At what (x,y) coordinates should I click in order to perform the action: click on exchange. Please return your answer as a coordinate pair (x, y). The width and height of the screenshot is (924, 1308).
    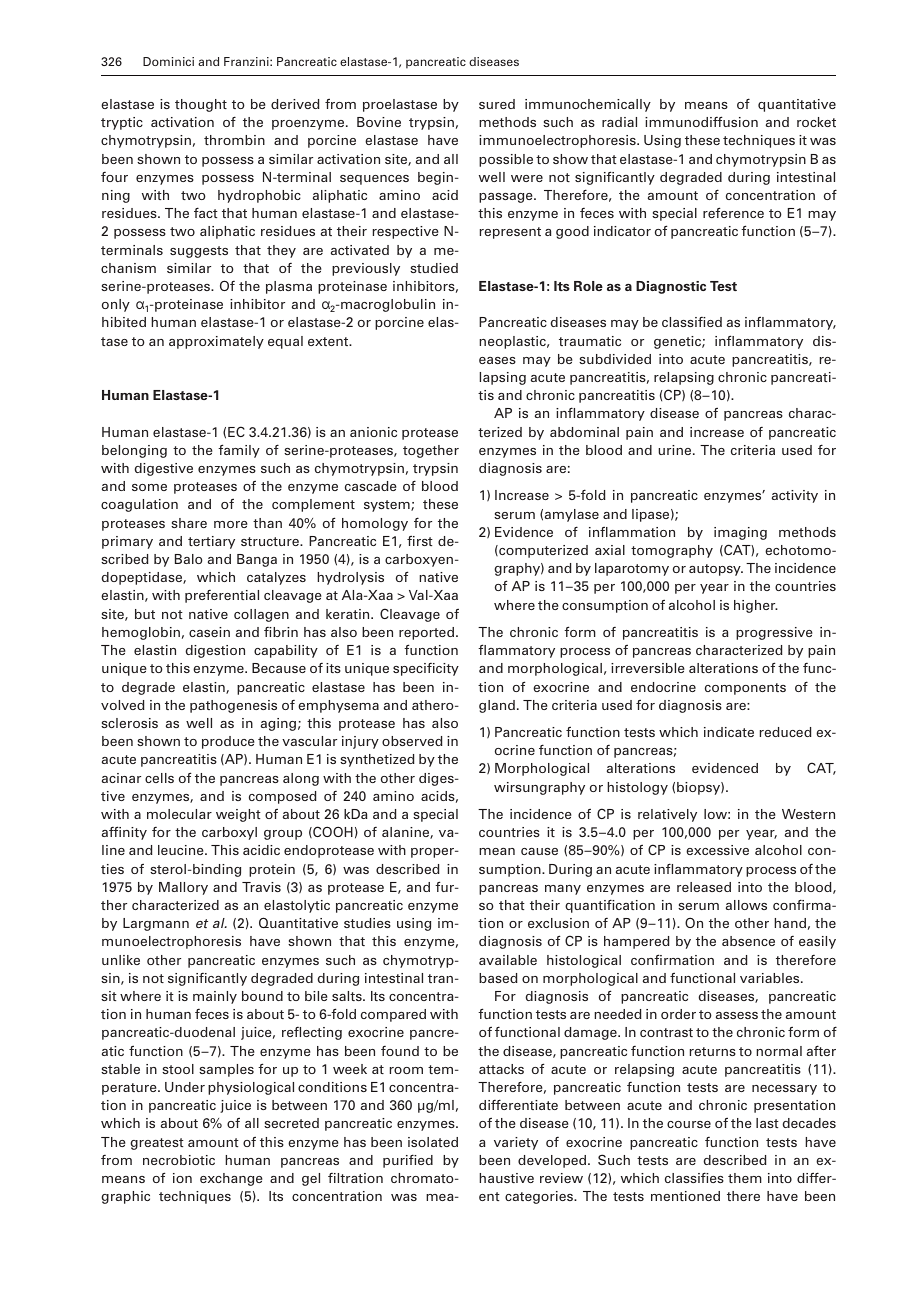
    Looking at the image, I should click on (231, 1179).
